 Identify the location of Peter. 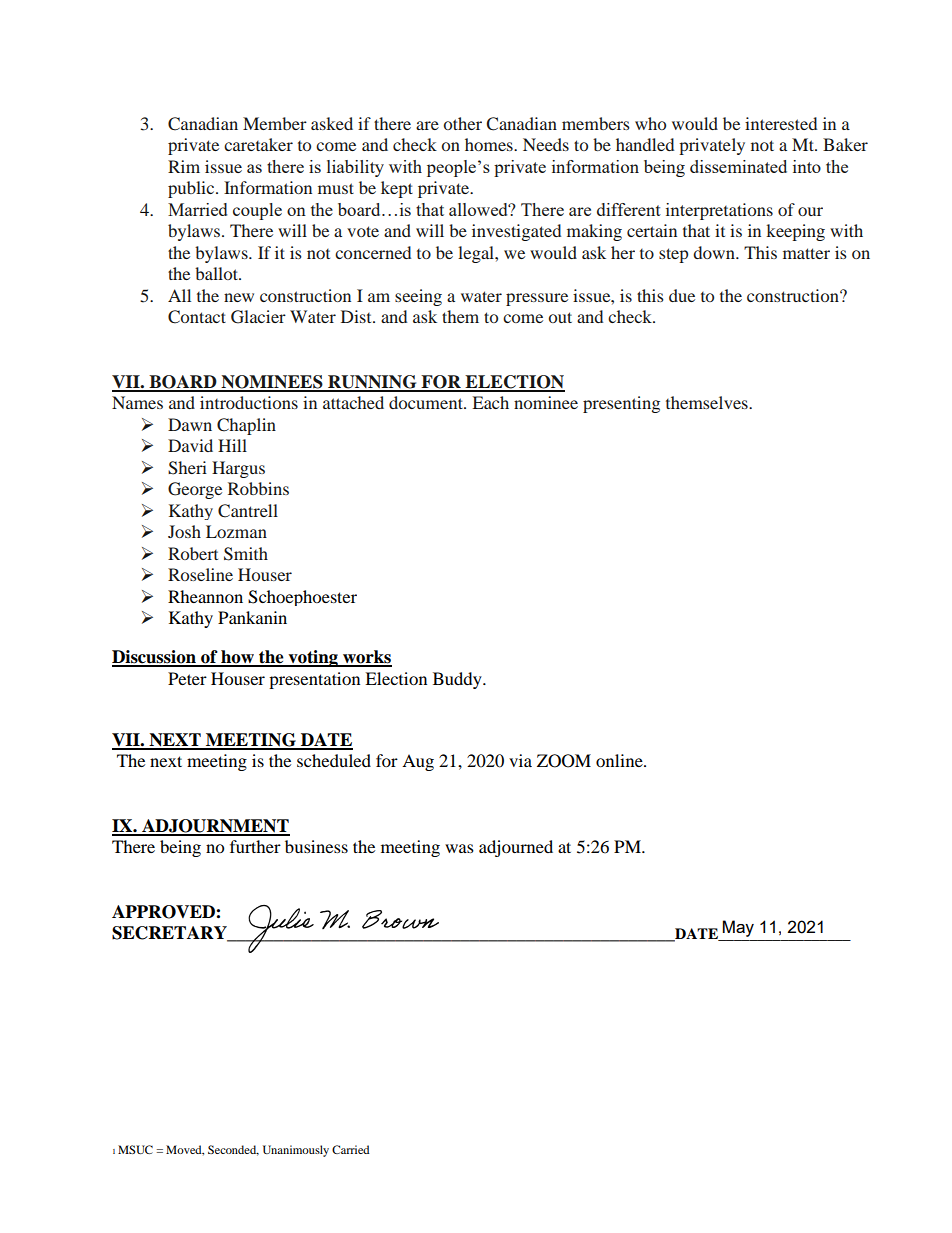
(187, 678).
